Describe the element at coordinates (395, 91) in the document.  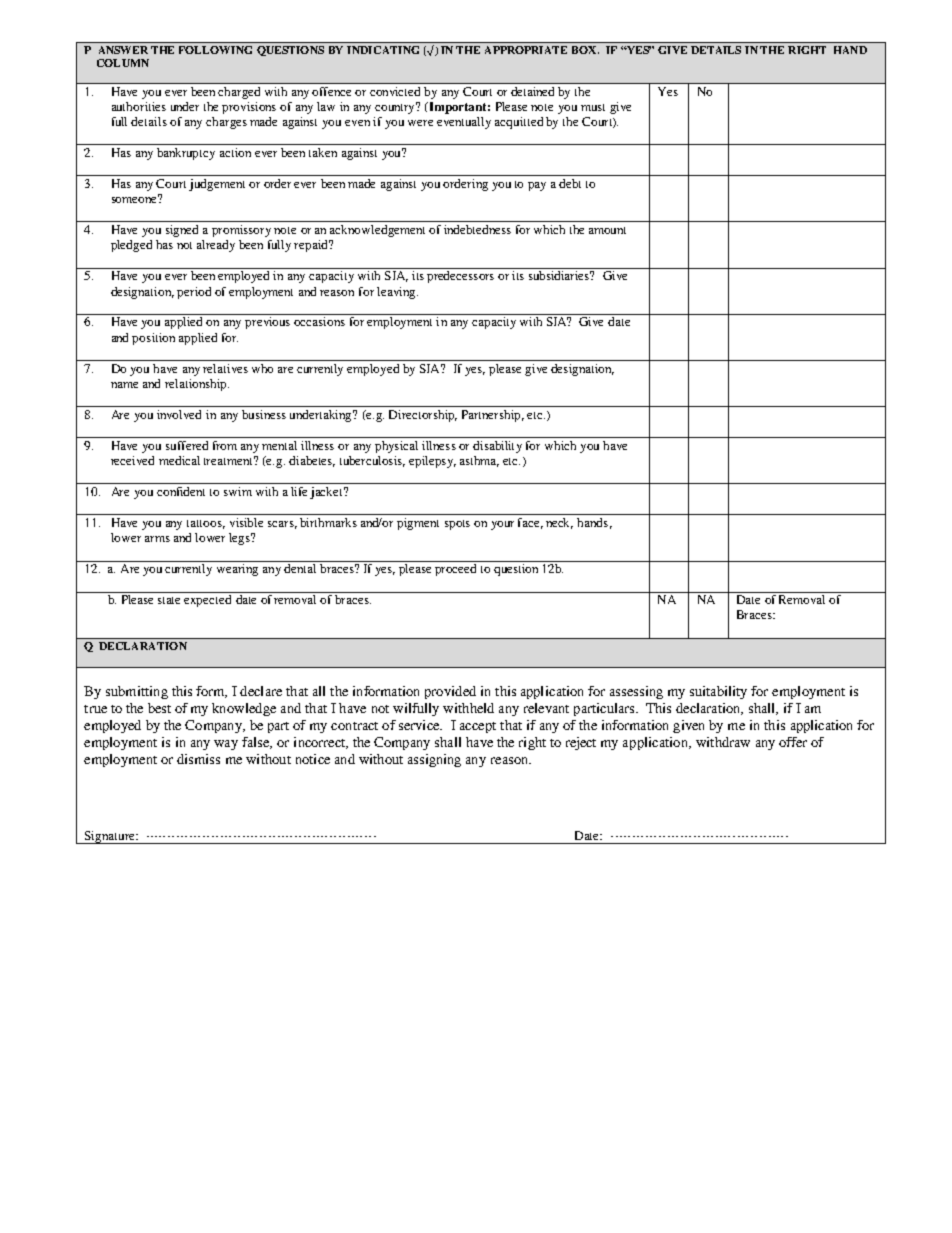
I see `convicted` at that location.
